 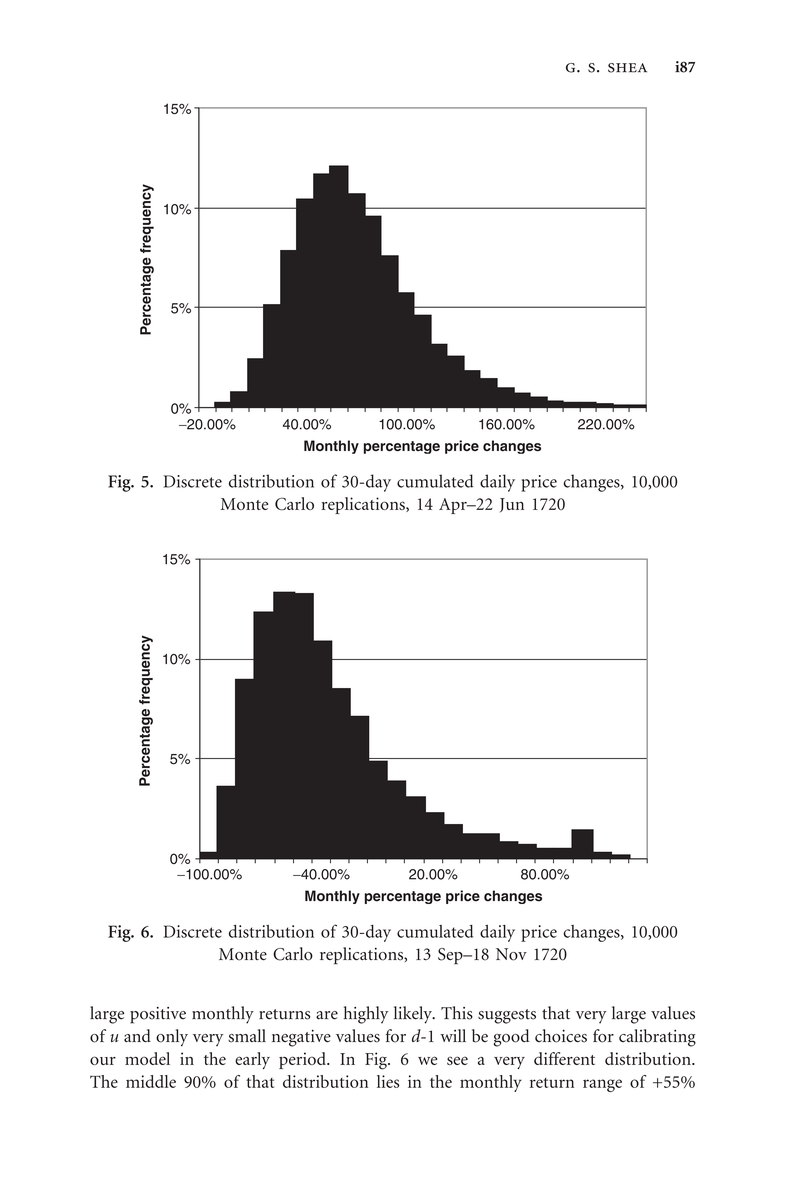 What do you see at coordinates (564, 1058) in the image?
I see `different` at bounding box center [564, 1058].
